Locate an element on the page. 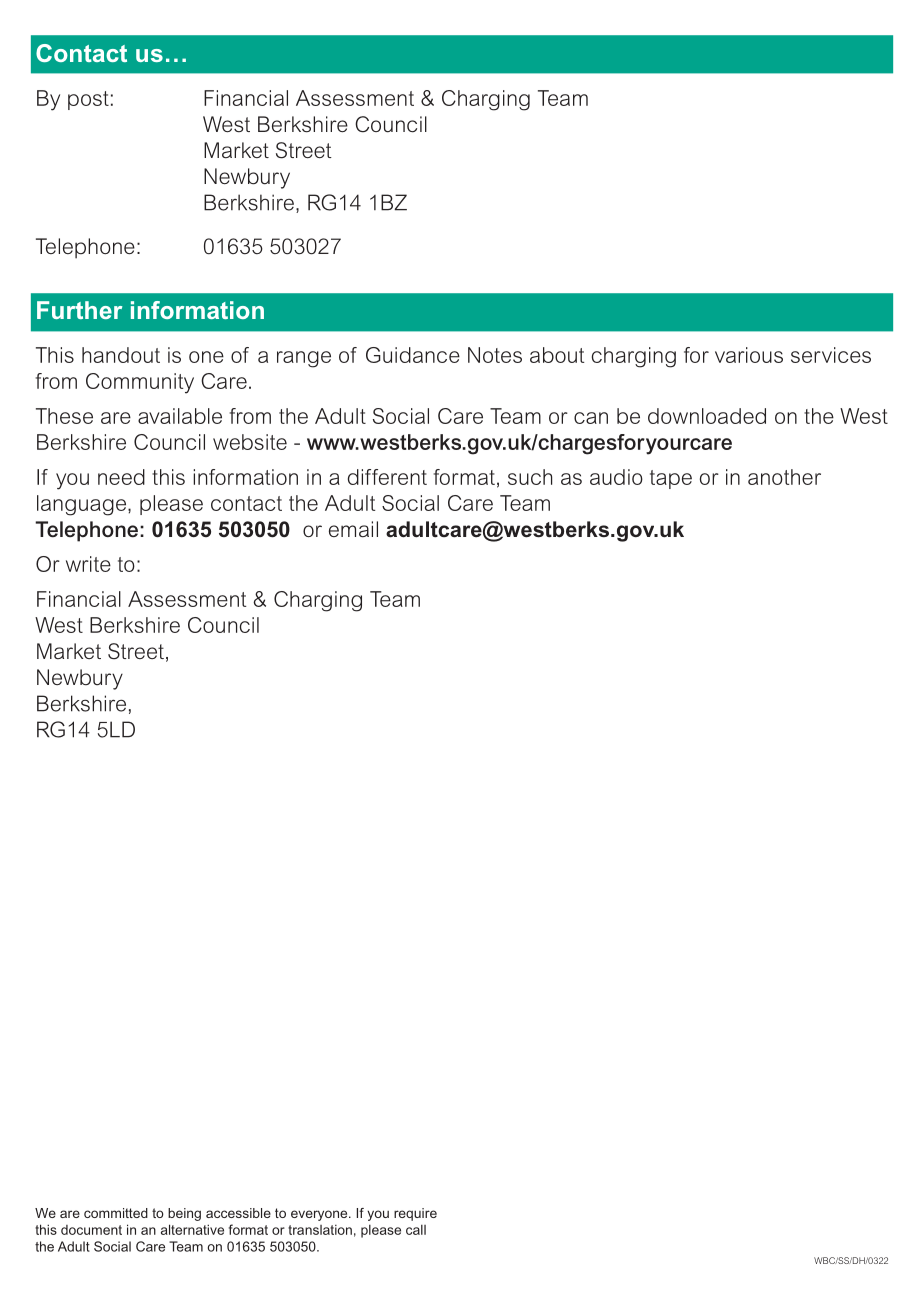 Image resolution: width=924 pixels, height=1308 pixels. translation is located at coordinates (320, 1230).
